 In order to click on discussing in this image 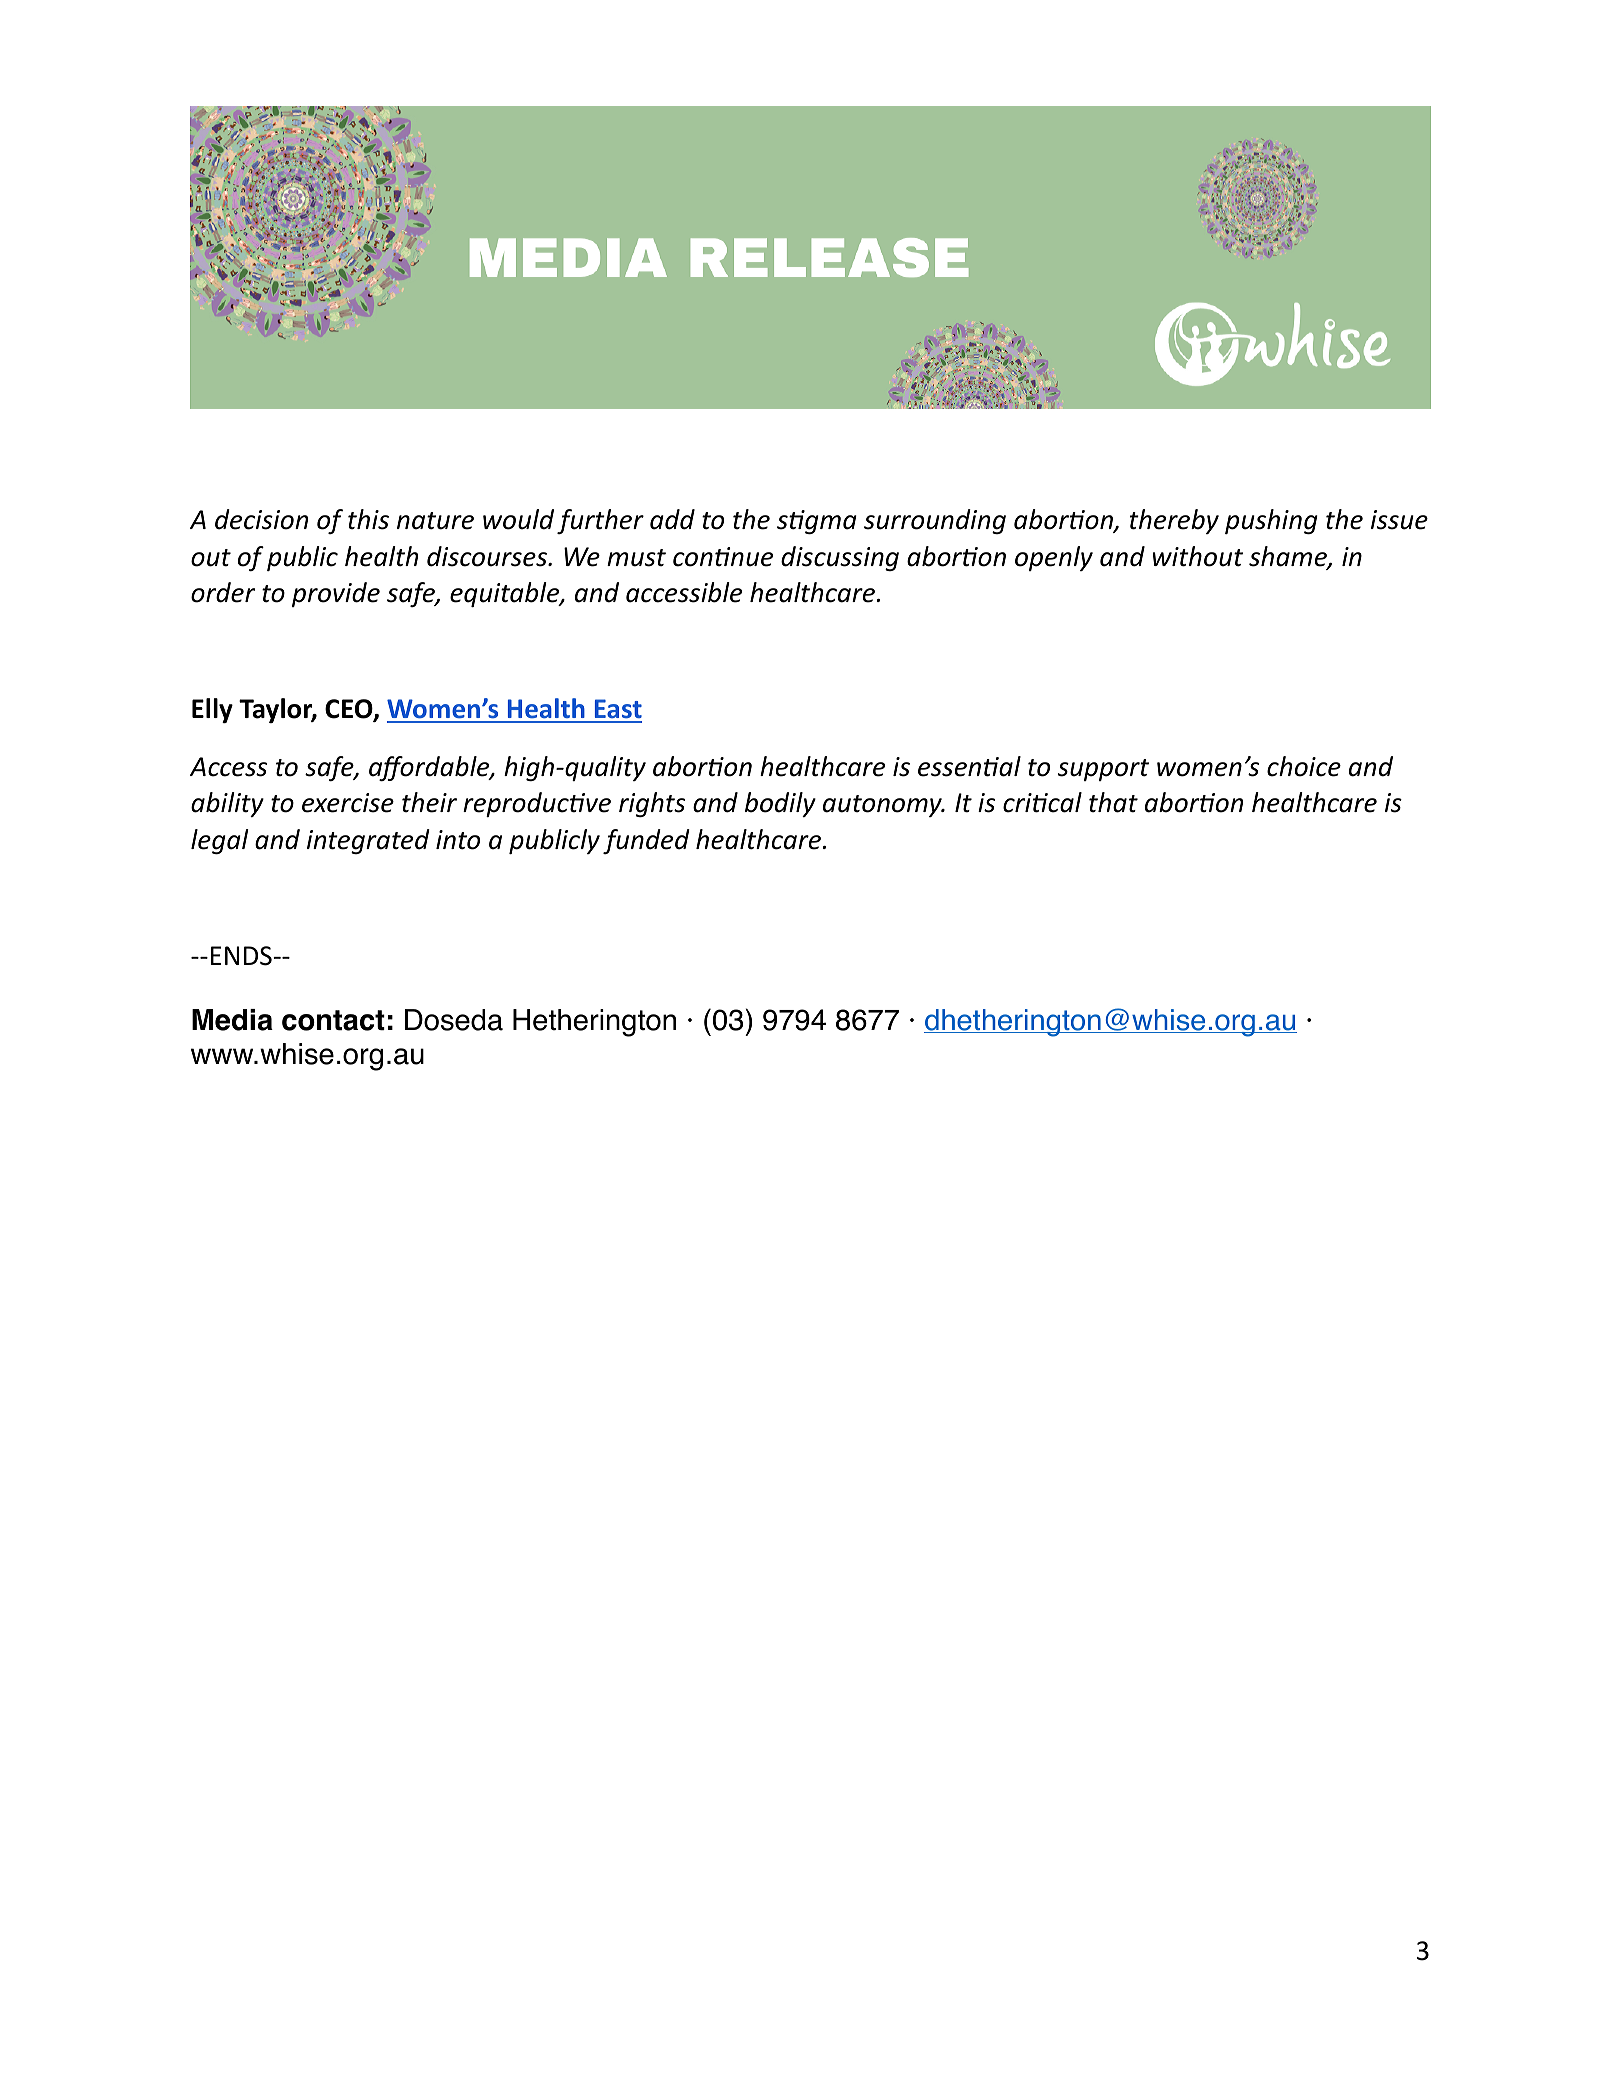, I will do `click(840, 558)`.
